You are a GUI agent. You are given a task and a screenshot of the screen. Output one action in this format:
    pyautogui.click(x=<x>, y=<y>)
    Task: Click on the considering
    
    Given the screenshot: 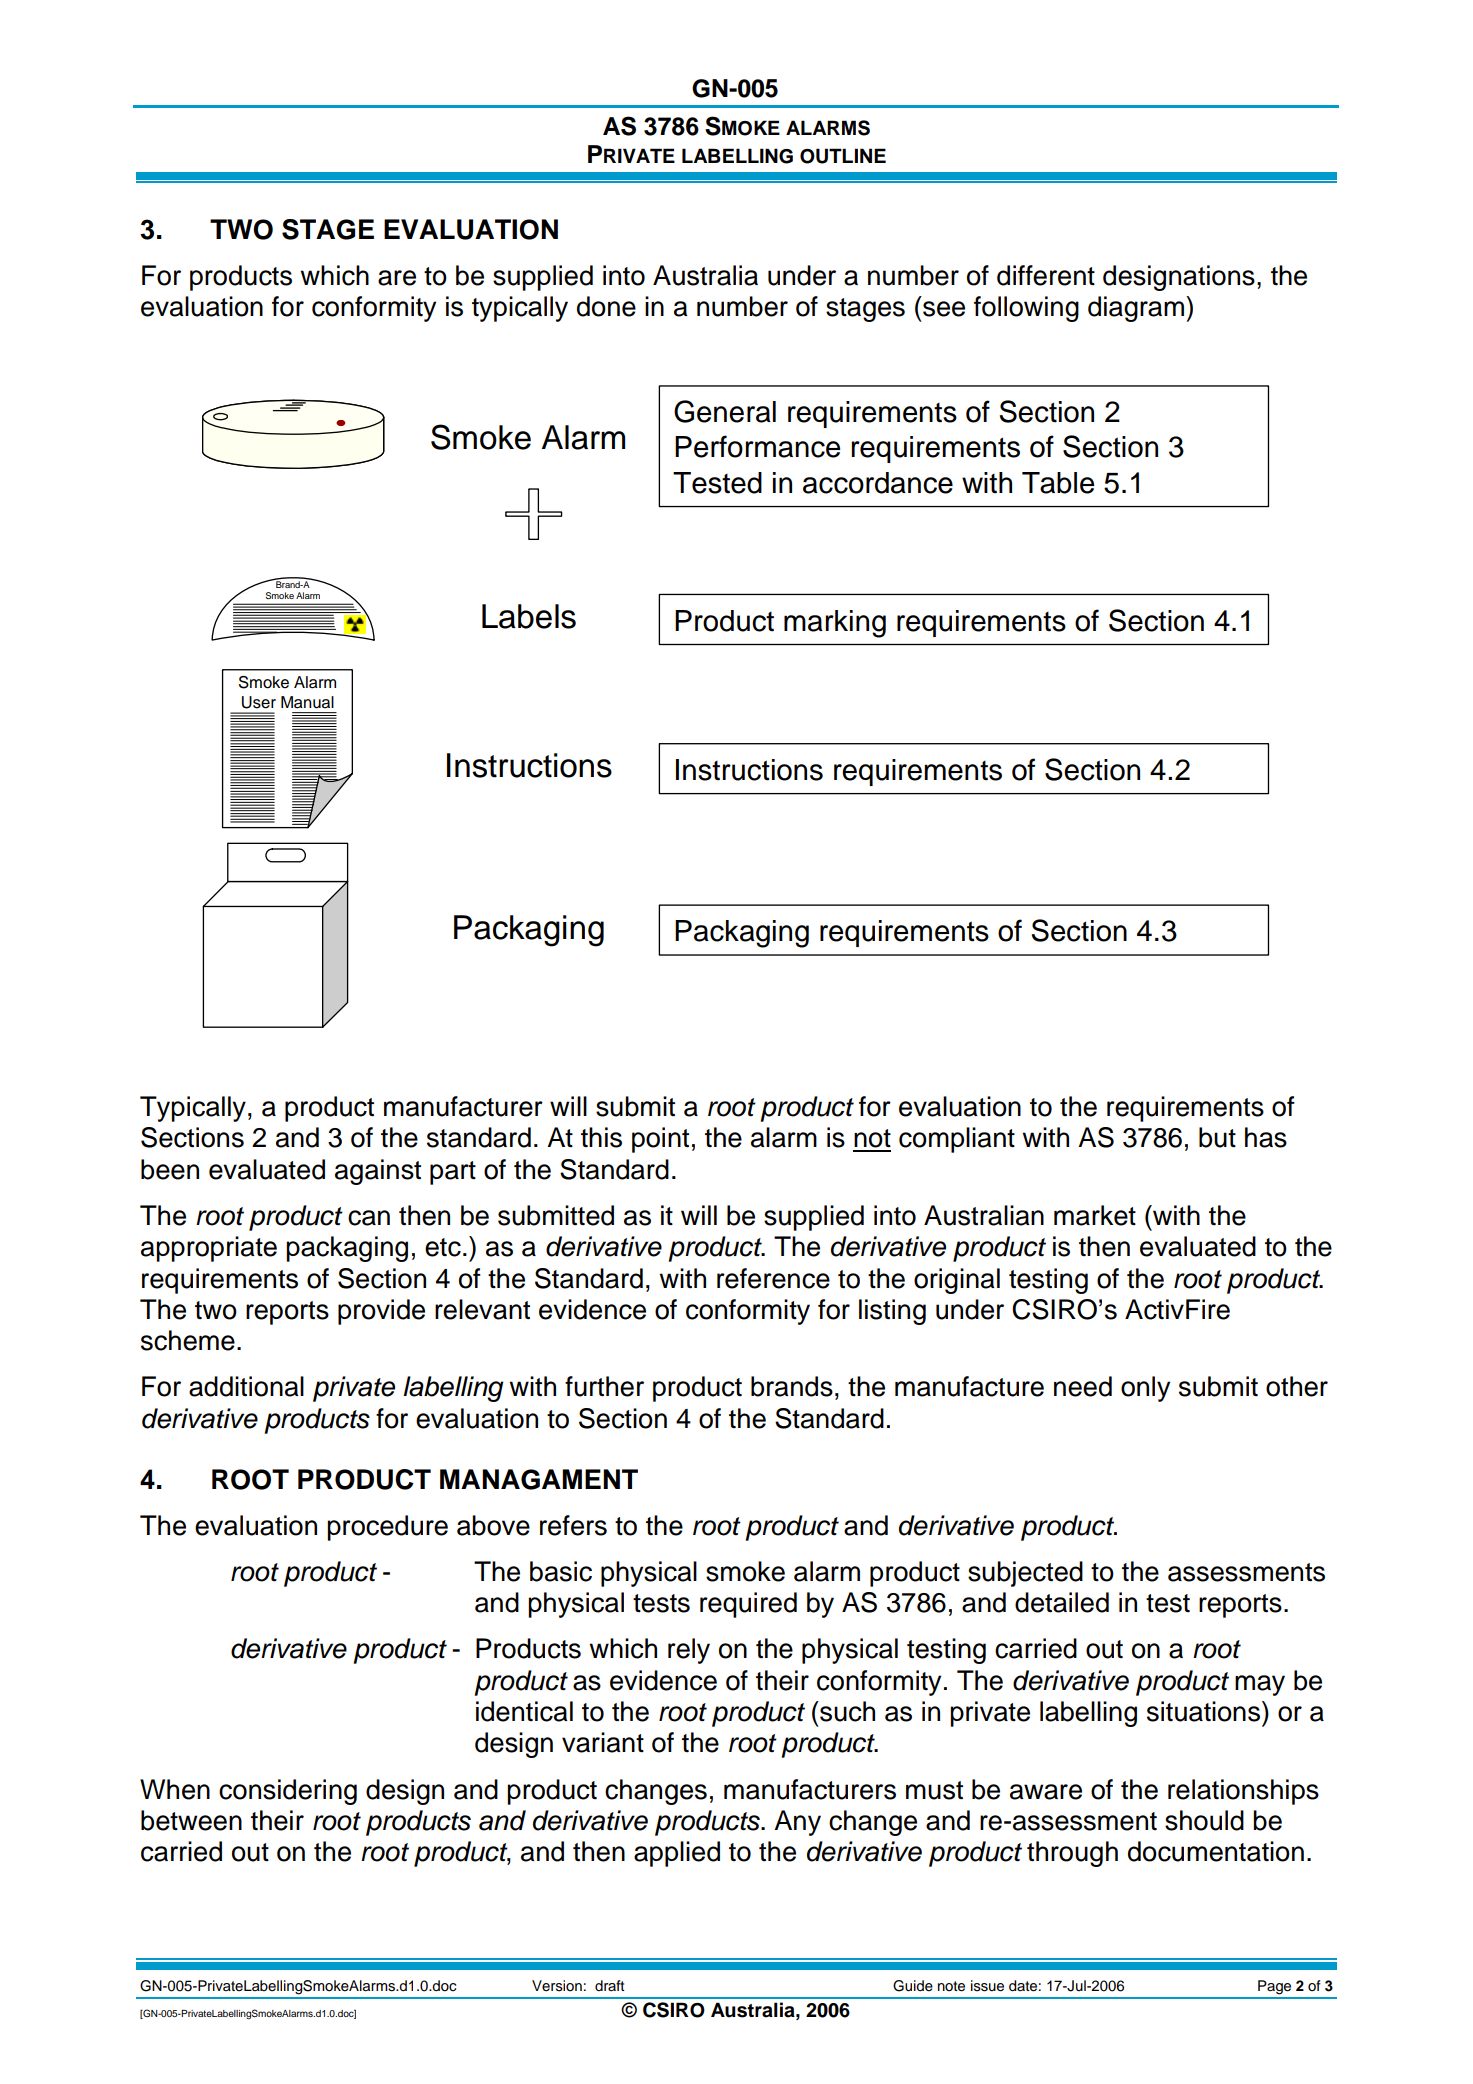 What is the action you would take?
    pyautogui.click(x=288, y=1792)
